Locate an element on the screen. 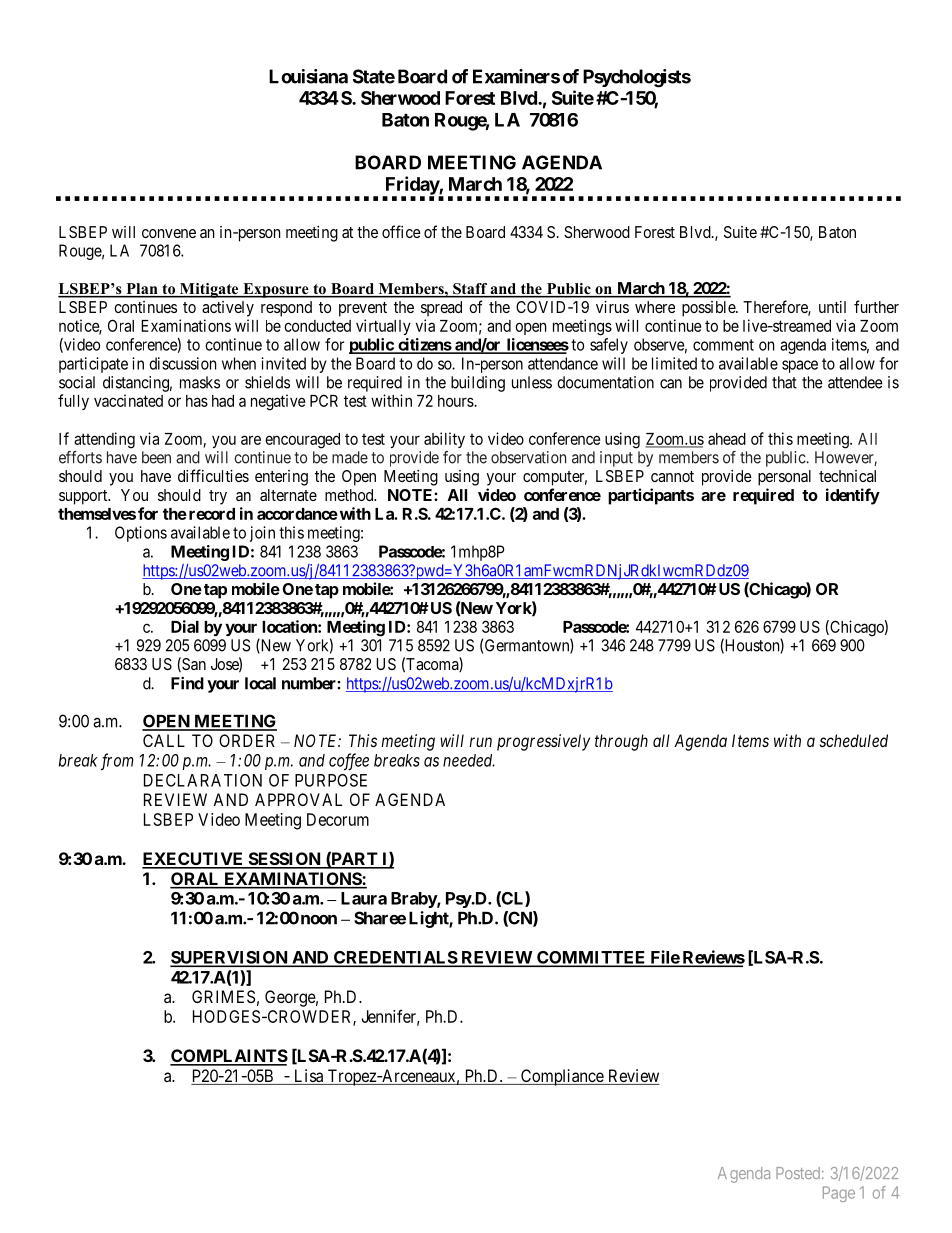  been is located at coordinates (156, 457).
